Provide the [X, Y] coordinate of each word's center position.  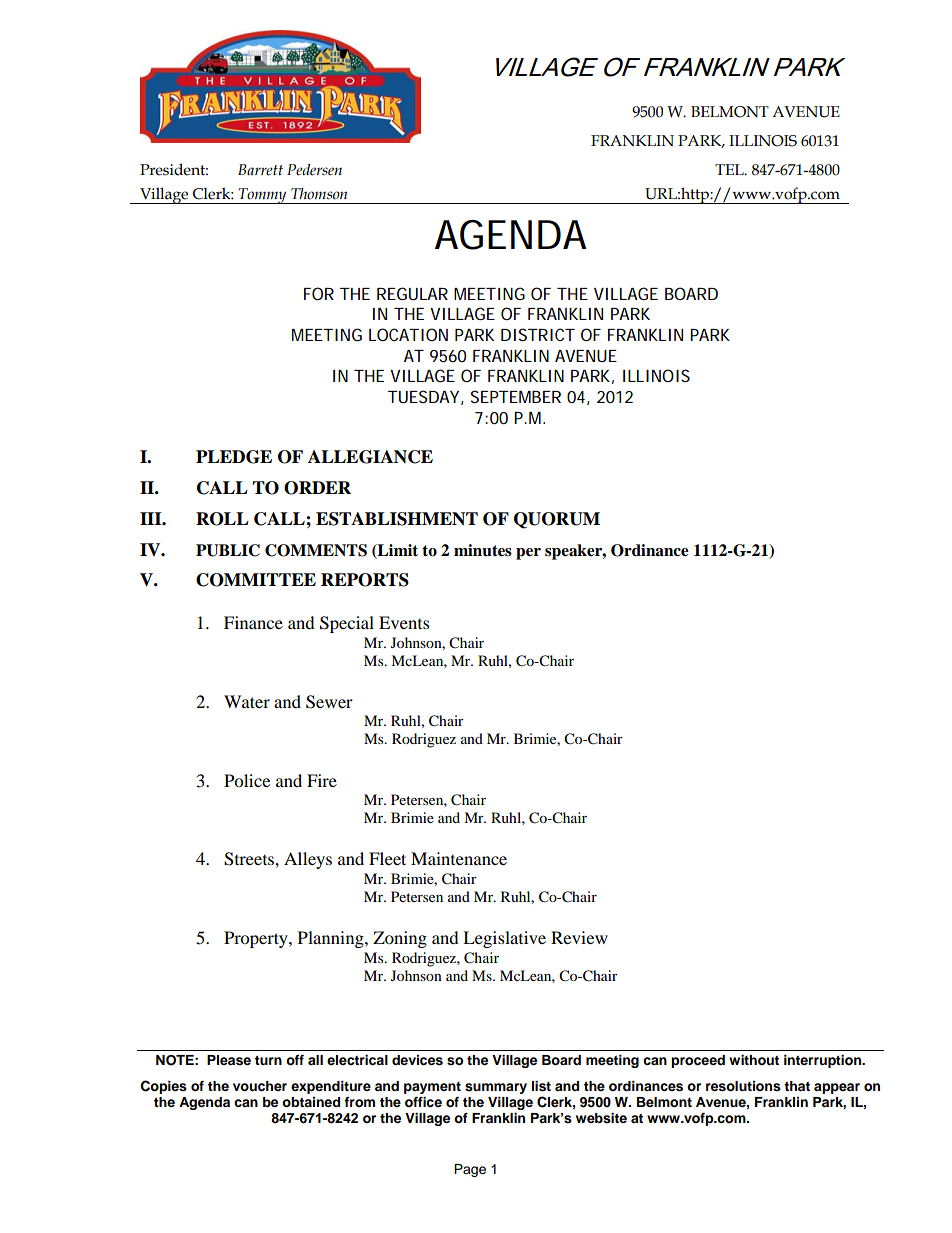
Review [579, 937]
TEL [730, 169]
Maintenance [459, 858]
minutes [483, 550]
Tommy [263, 196]
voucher [260, 1086]
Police [247, 780]
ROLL [222, 519]
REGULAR [412, 293]
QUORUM [557, 520]
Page [470, 1170]
